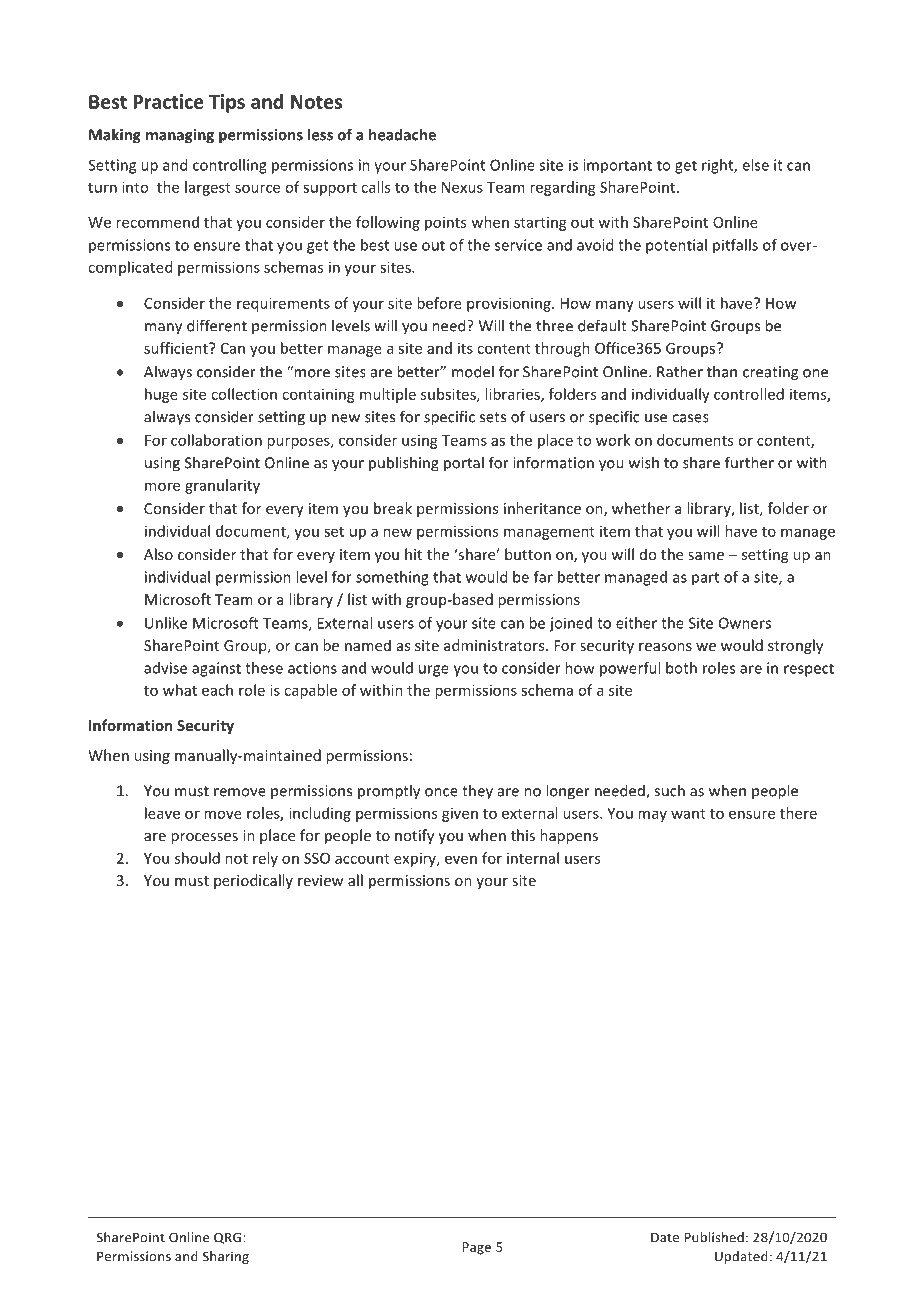 Image resolution: width=924 pixels, height=1308 pixels. Describe the element at coordinates (749, 462) in the image. I see `further` at that location.
